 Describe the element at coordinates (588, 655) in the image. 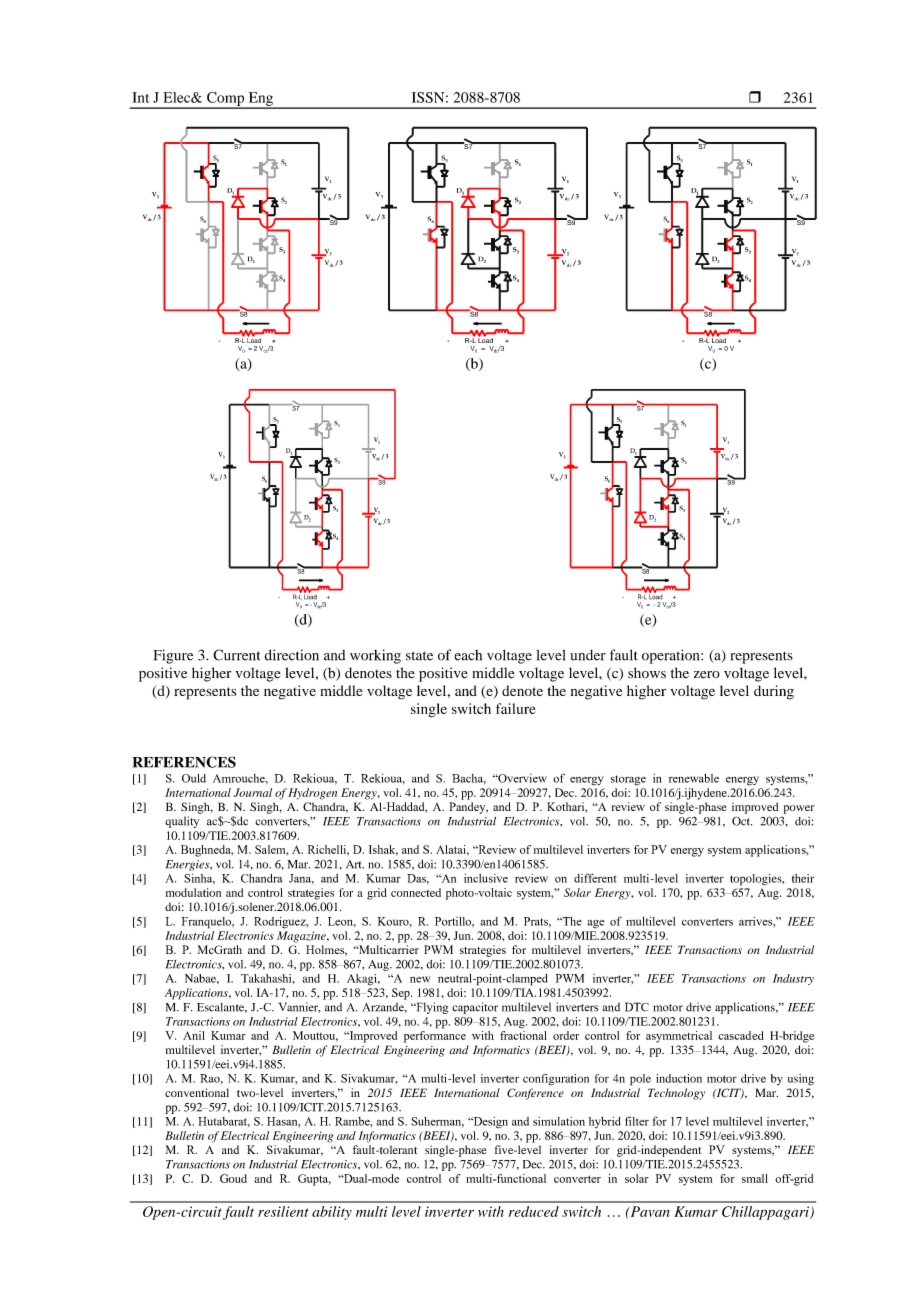

I see `under` at that location.
